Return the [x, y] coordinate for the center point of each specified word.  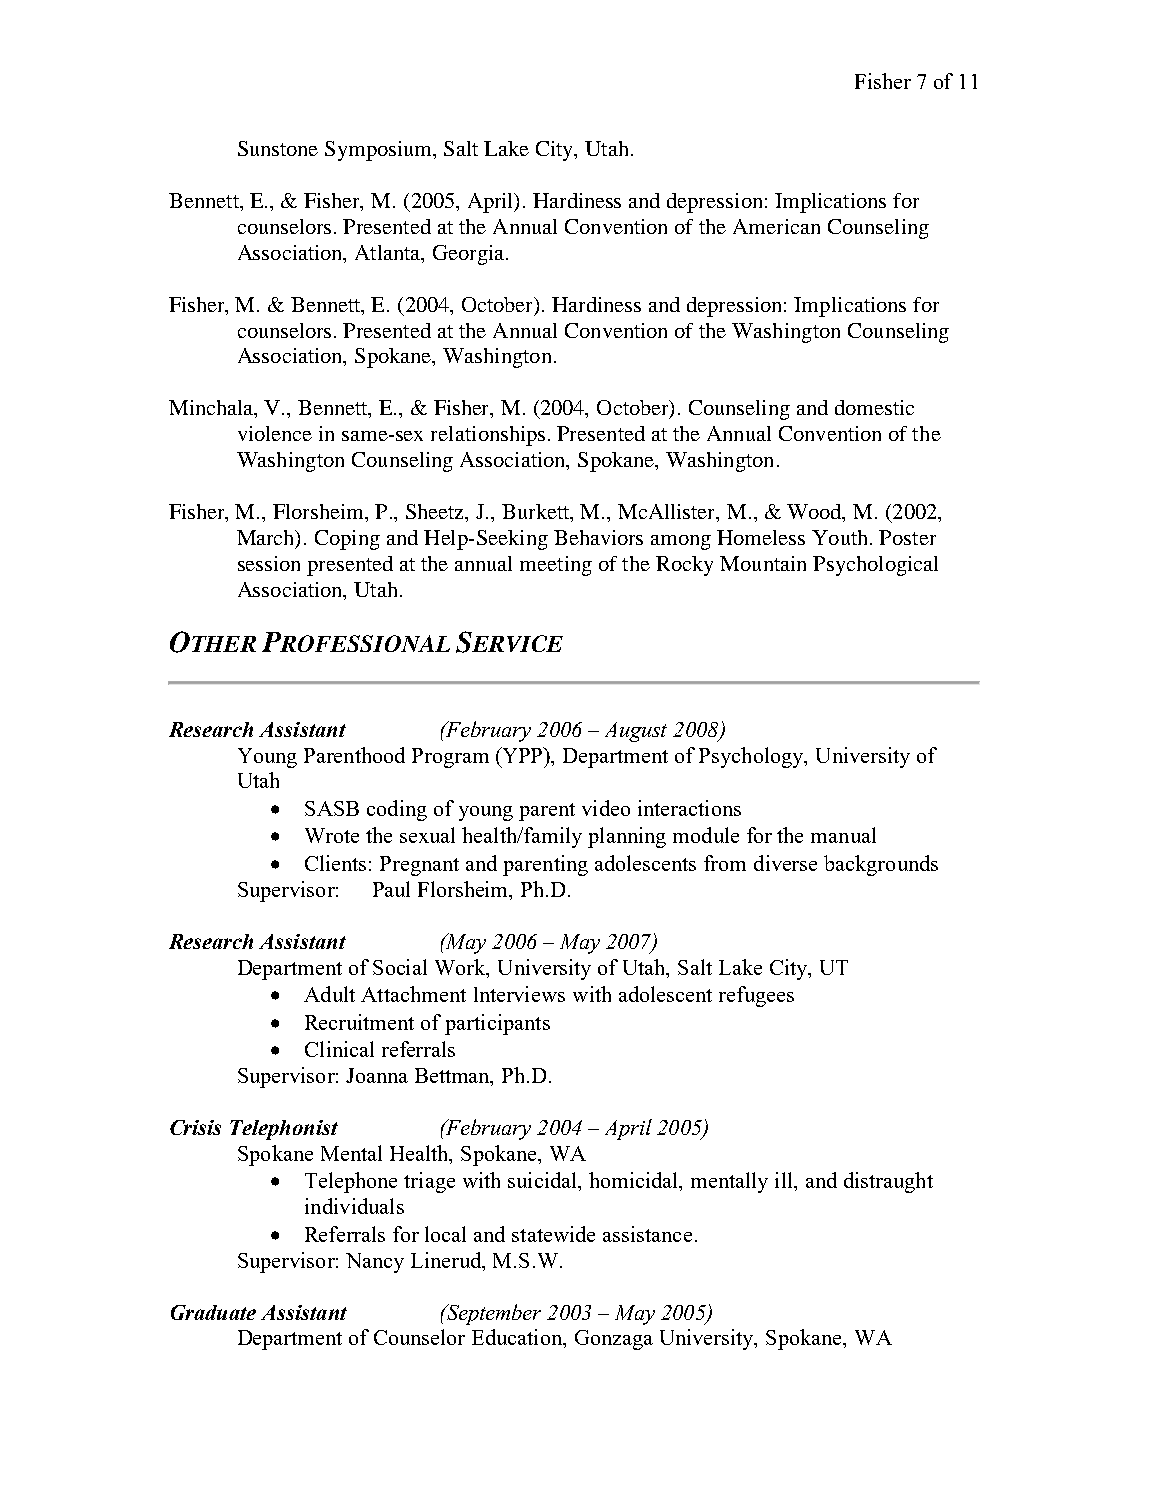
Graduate [213, 1312]
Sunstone [278, 148]
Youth [841, 537]
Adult [329, 994]
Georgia [470, 255]
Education [518, 1338]
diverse [785, 863]
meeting [556, 566]
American [776, 226]
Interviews [519, 994]
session [269, 563]
